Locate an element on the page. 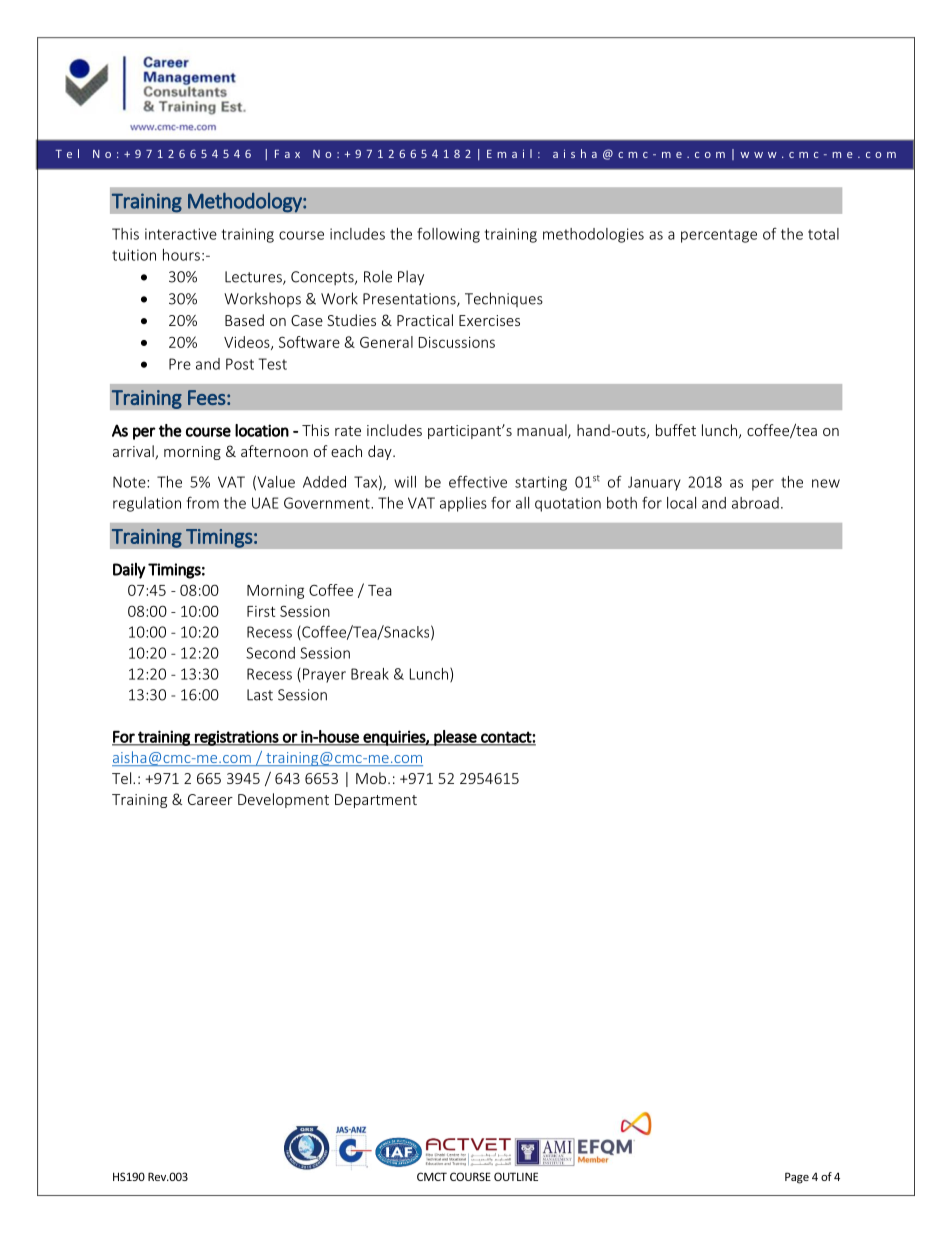  CMCT is located at coordinates (432, 1176).
